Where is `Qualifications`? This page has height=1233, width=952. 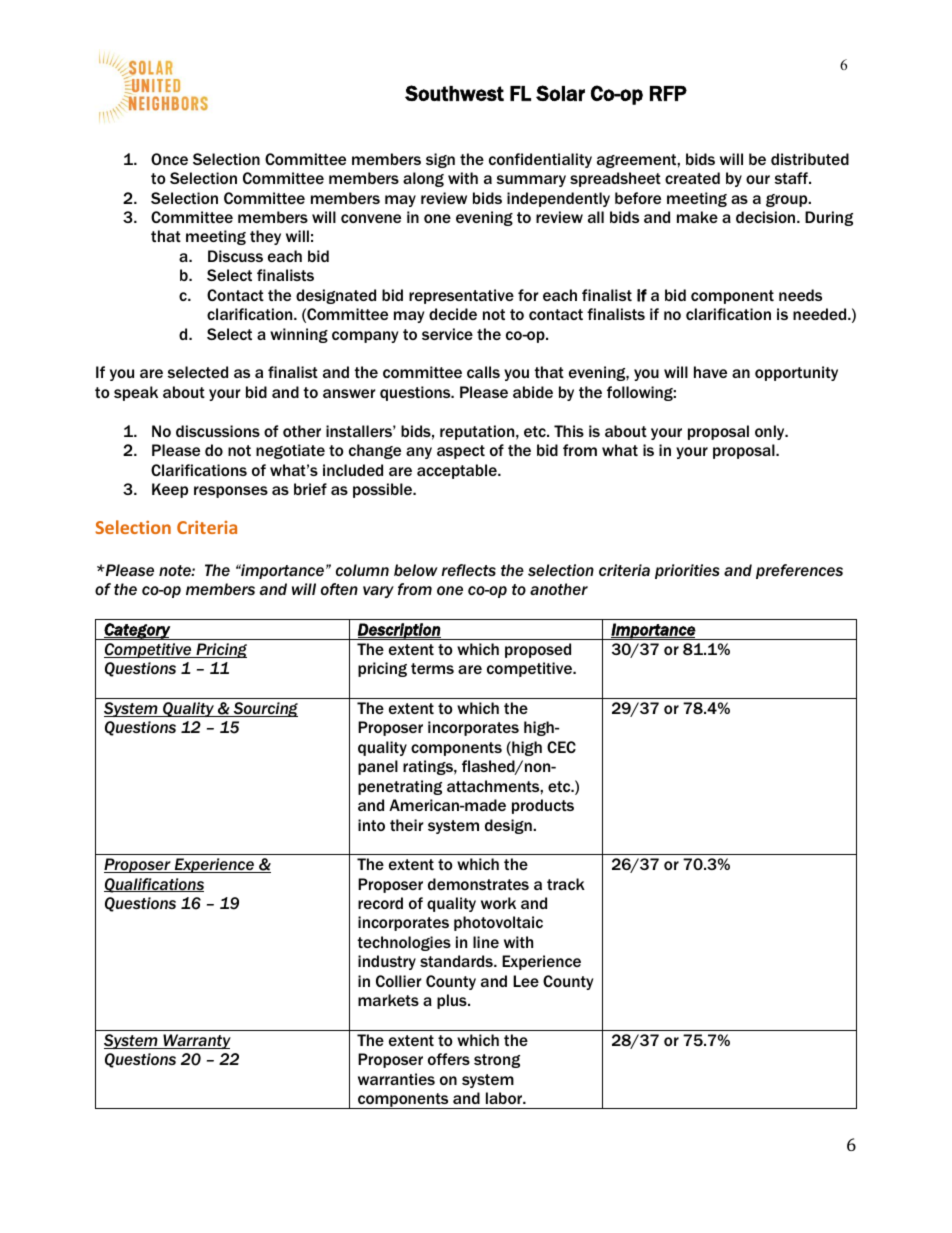
Qualifications is located at coordinates (154, 885).
